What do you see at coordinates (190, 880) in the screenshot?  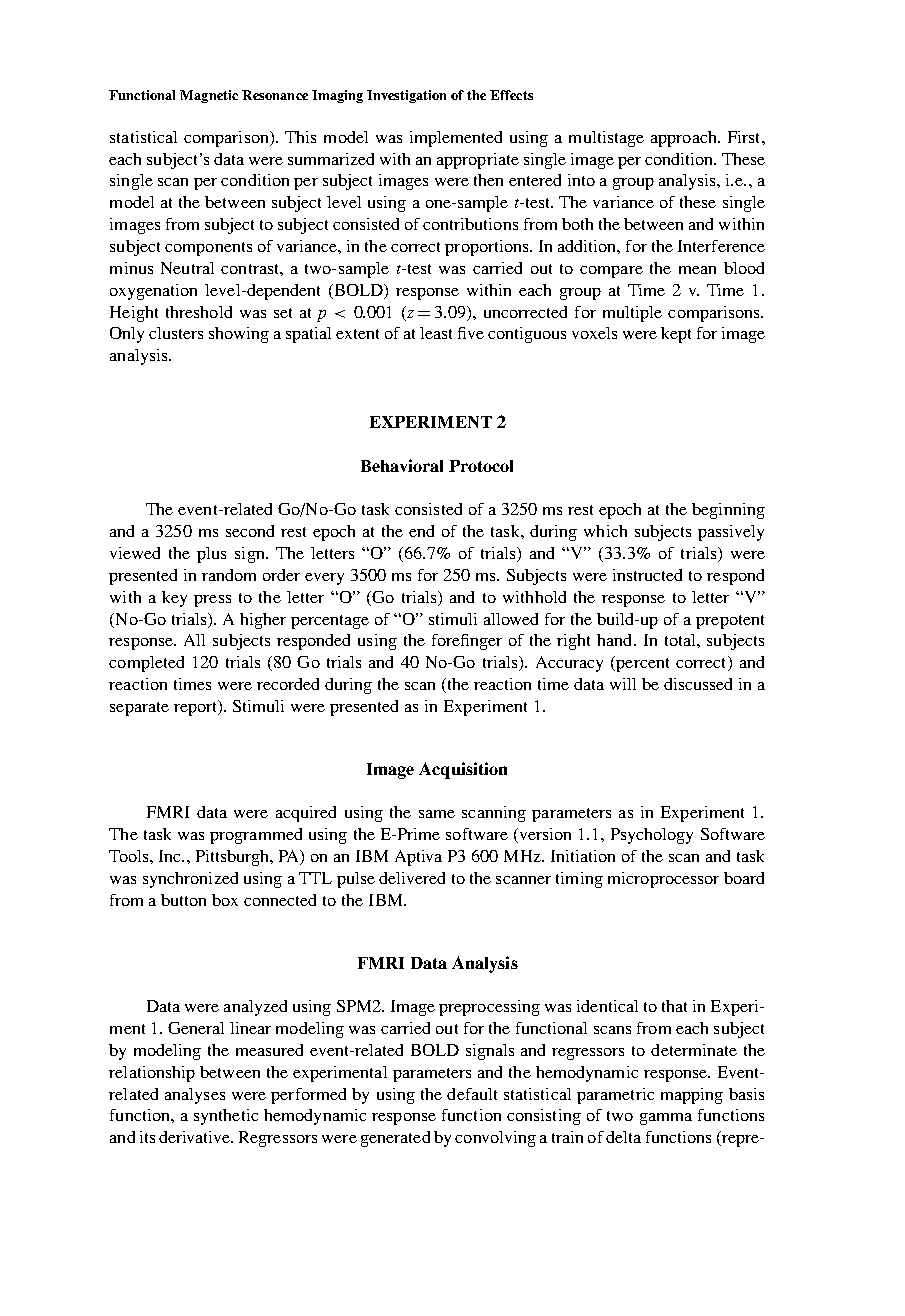 I see `synchronized` at bounding box center [190, 880].
